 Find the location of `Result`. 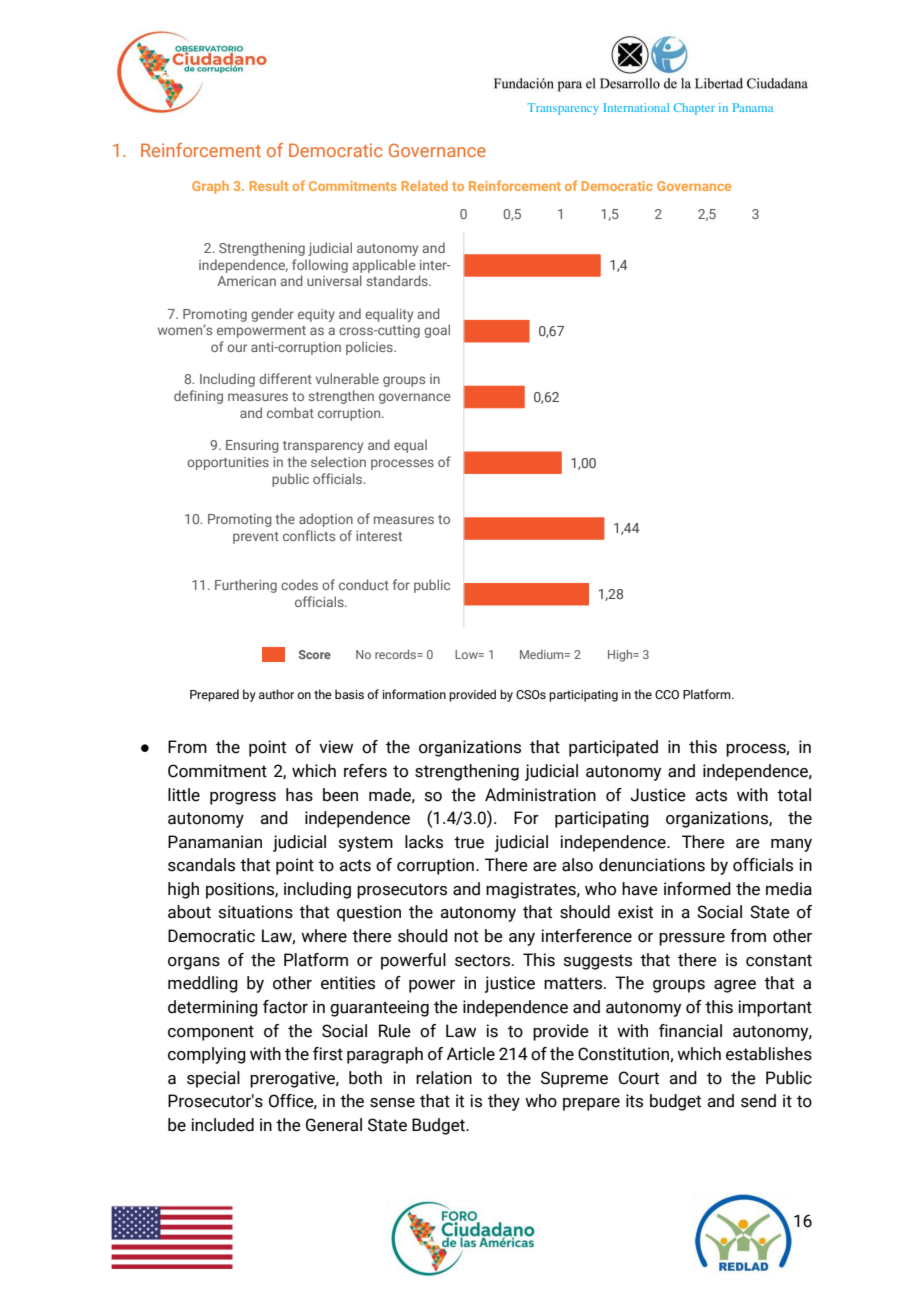

Result is located at coordinates (269, 186).
